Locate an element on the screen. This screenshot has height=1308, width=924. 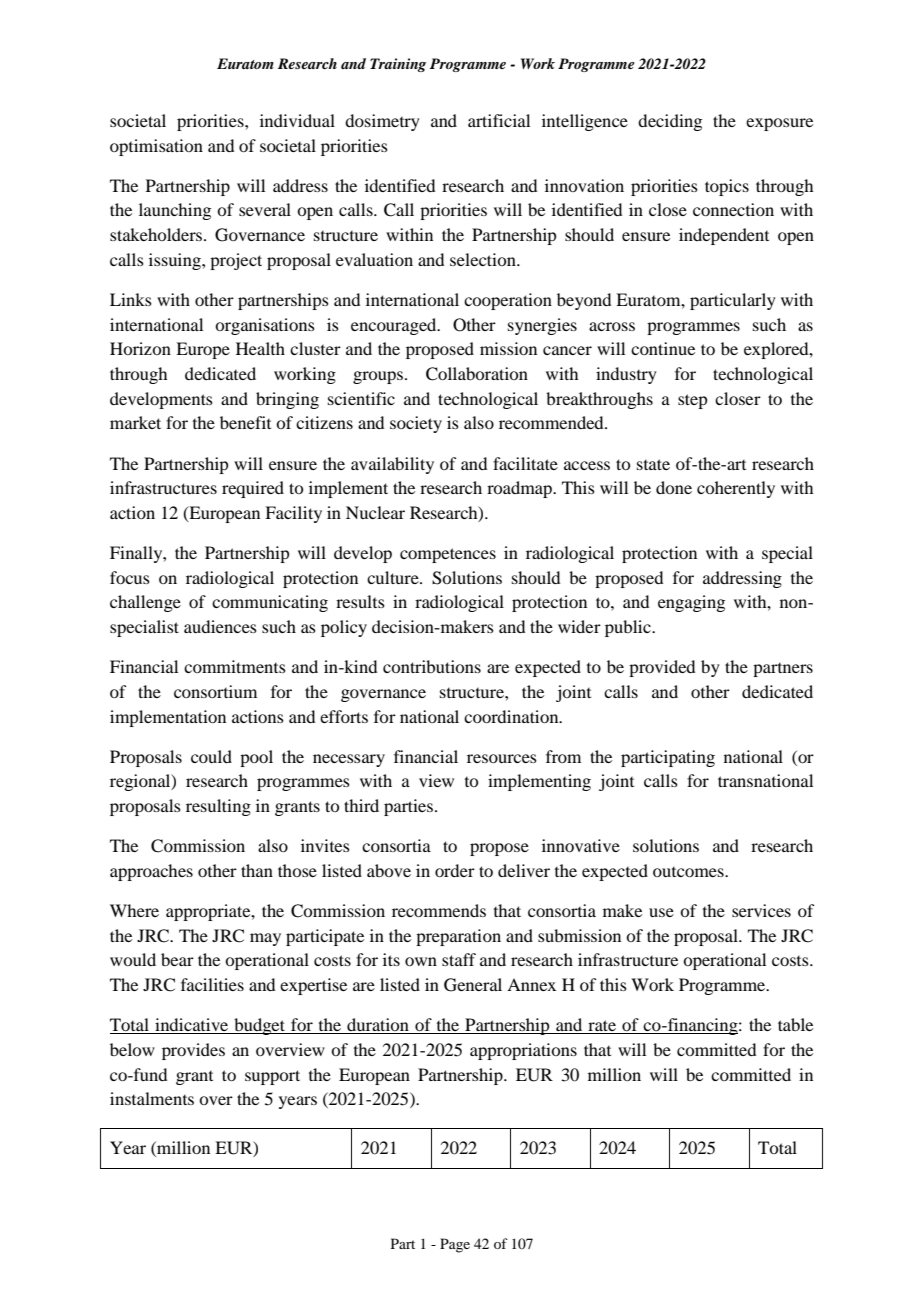
provided is located at coordinates (662, 668).
